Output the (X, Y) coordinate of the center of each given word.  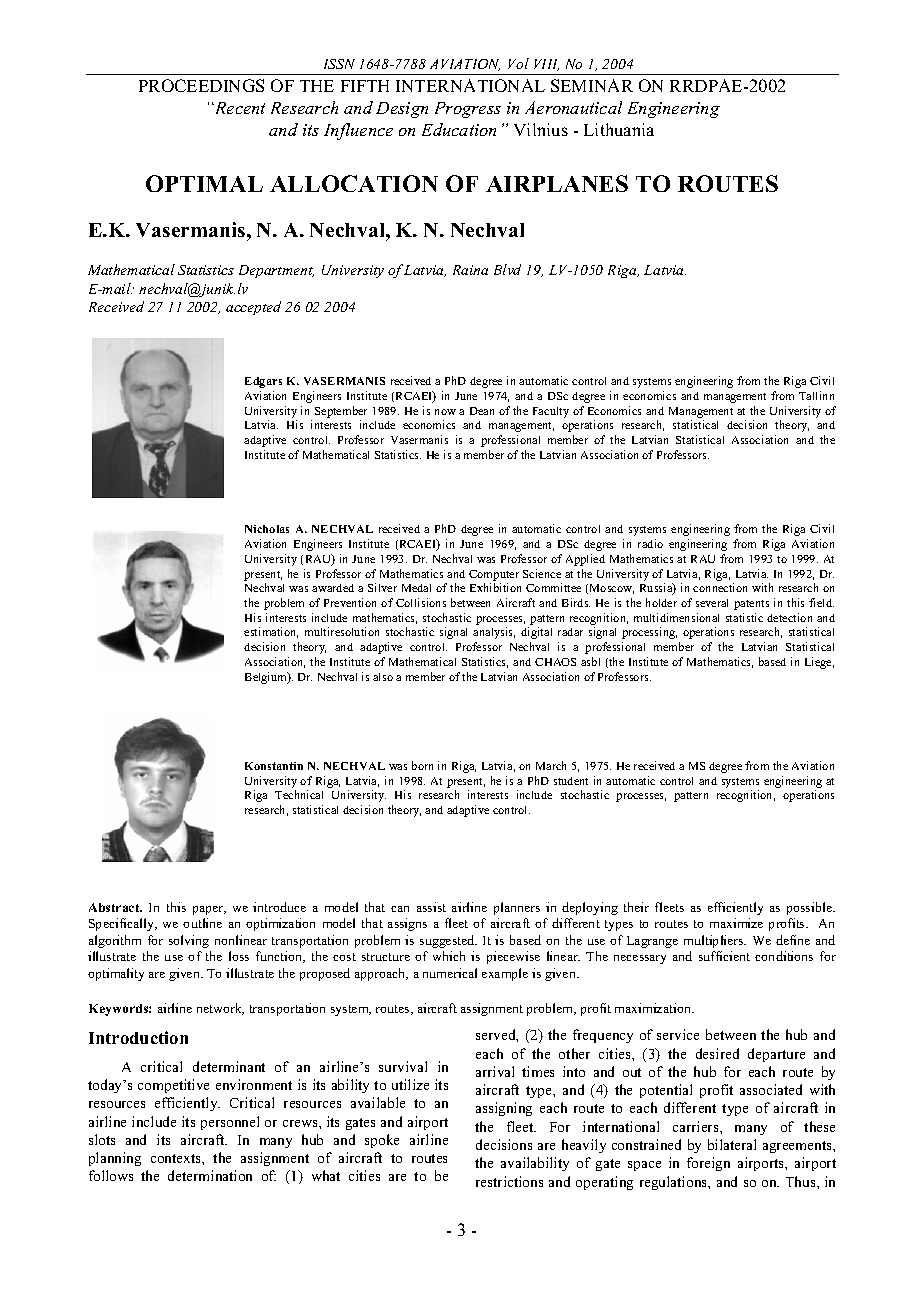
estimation (271, 632)
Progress (468, 110)
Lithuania (619, 129)
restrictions (509, 1181)
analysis (494, 633)
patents (751, 605)
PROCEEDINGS (201, 85)
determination (210, 1175)
